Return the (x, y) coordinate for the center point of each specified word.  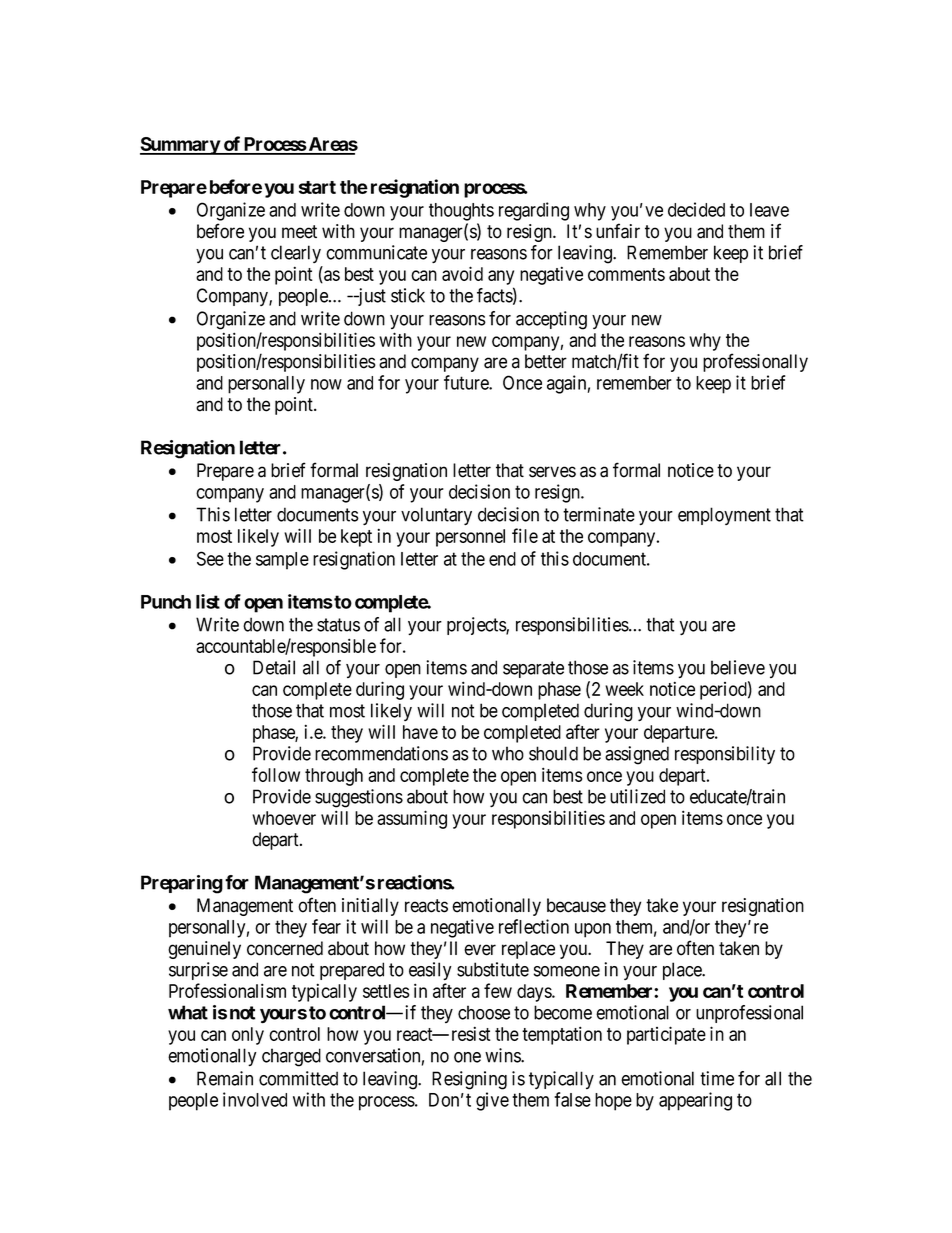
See (210, 558)
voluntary (436, 516)
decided (696, 209)
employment (724, 516)
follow (276, 774)
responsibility (725, 755)
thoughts (461, 212)
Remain (225, 1078)
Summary (180, 146)
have (420, 732)
